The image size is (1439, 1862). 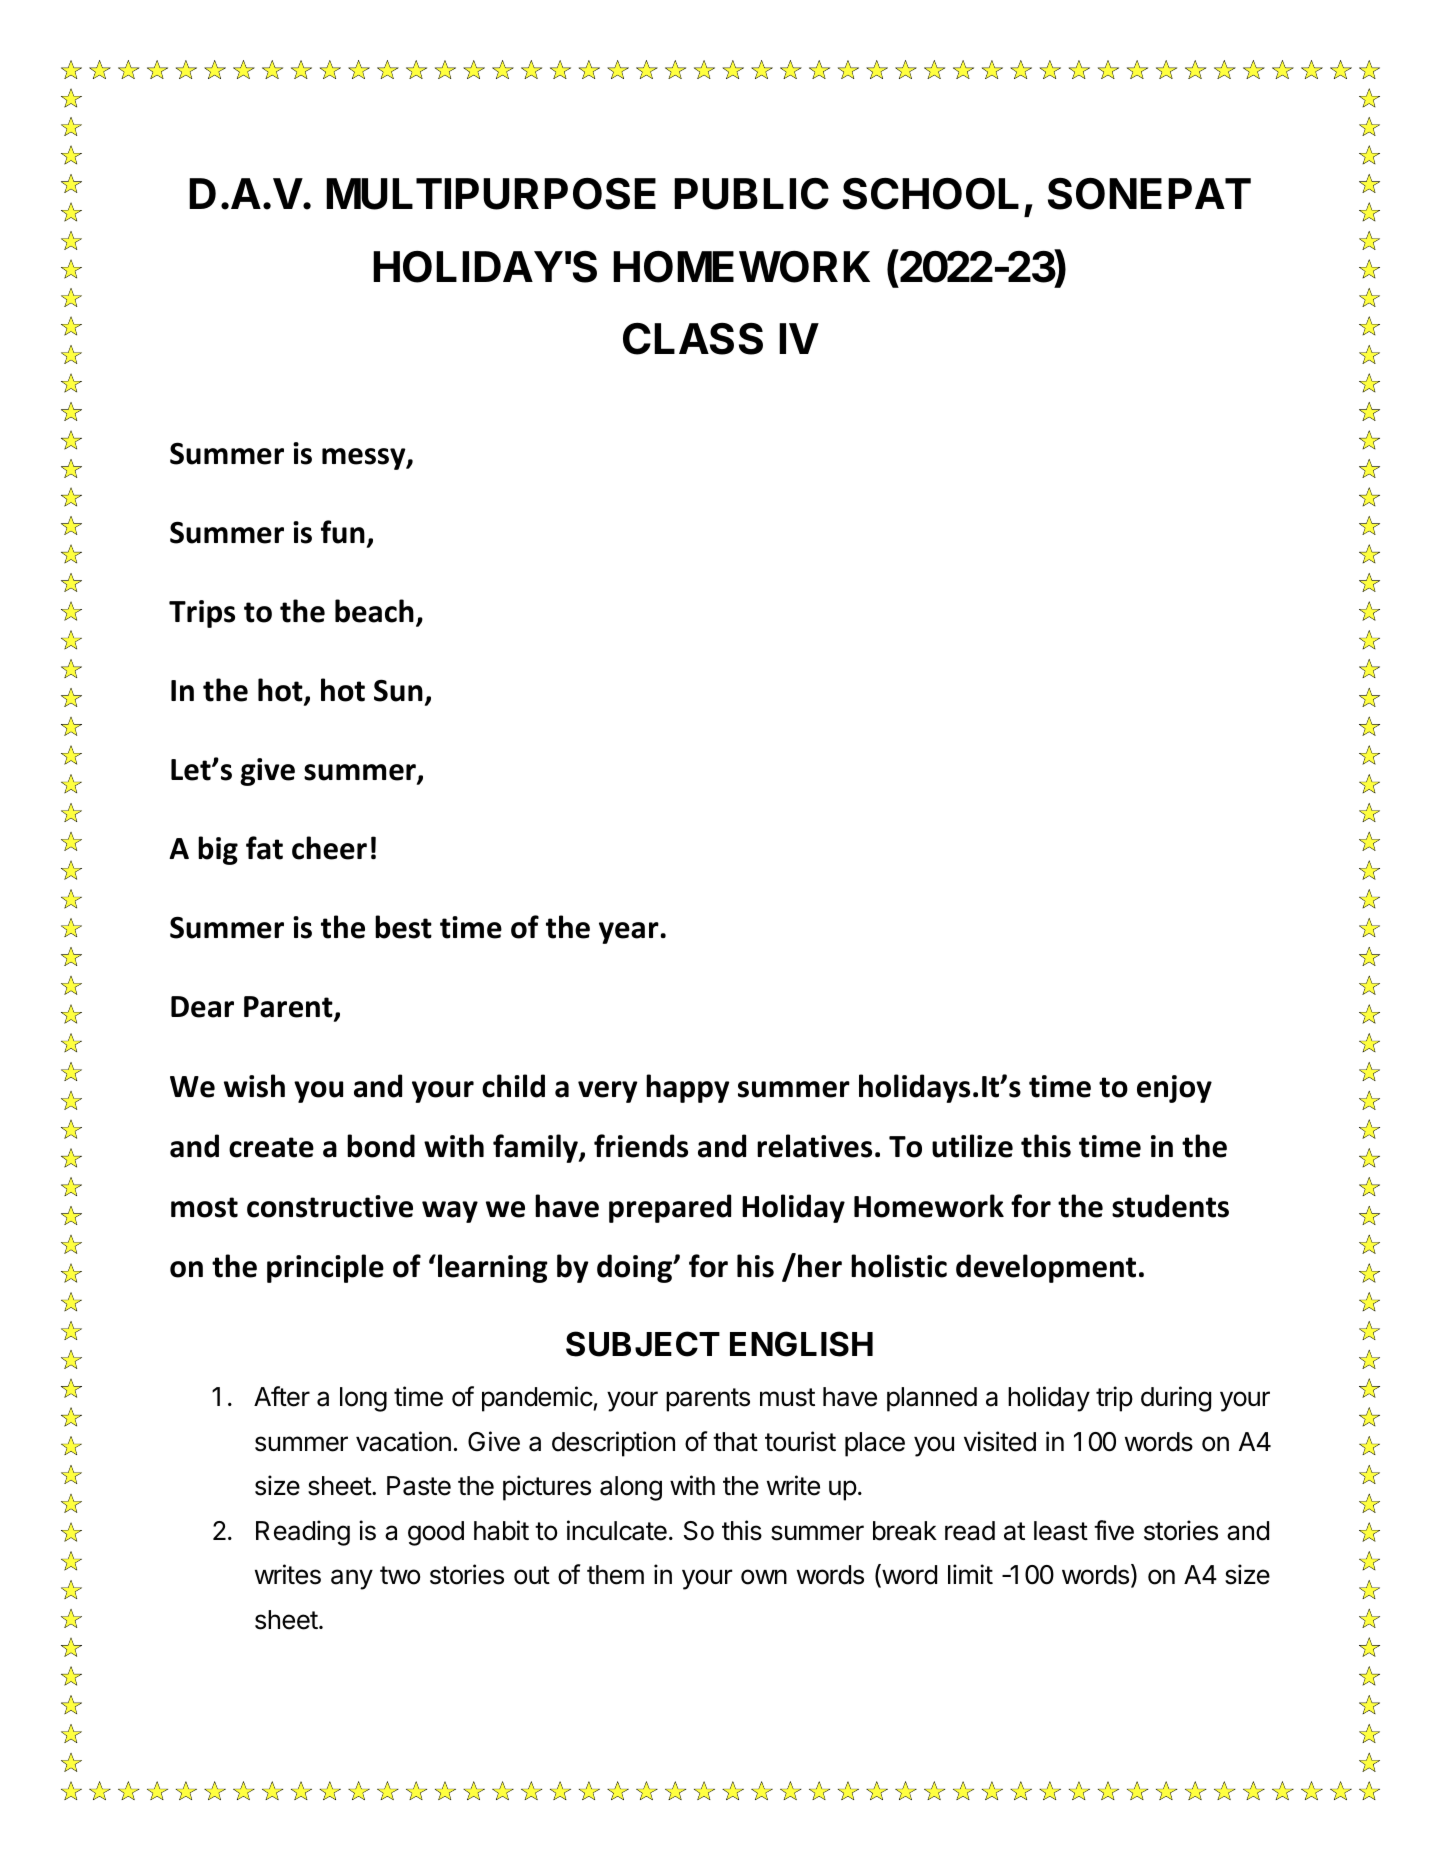 I want to click on fun, so click(x=343, y=532).
